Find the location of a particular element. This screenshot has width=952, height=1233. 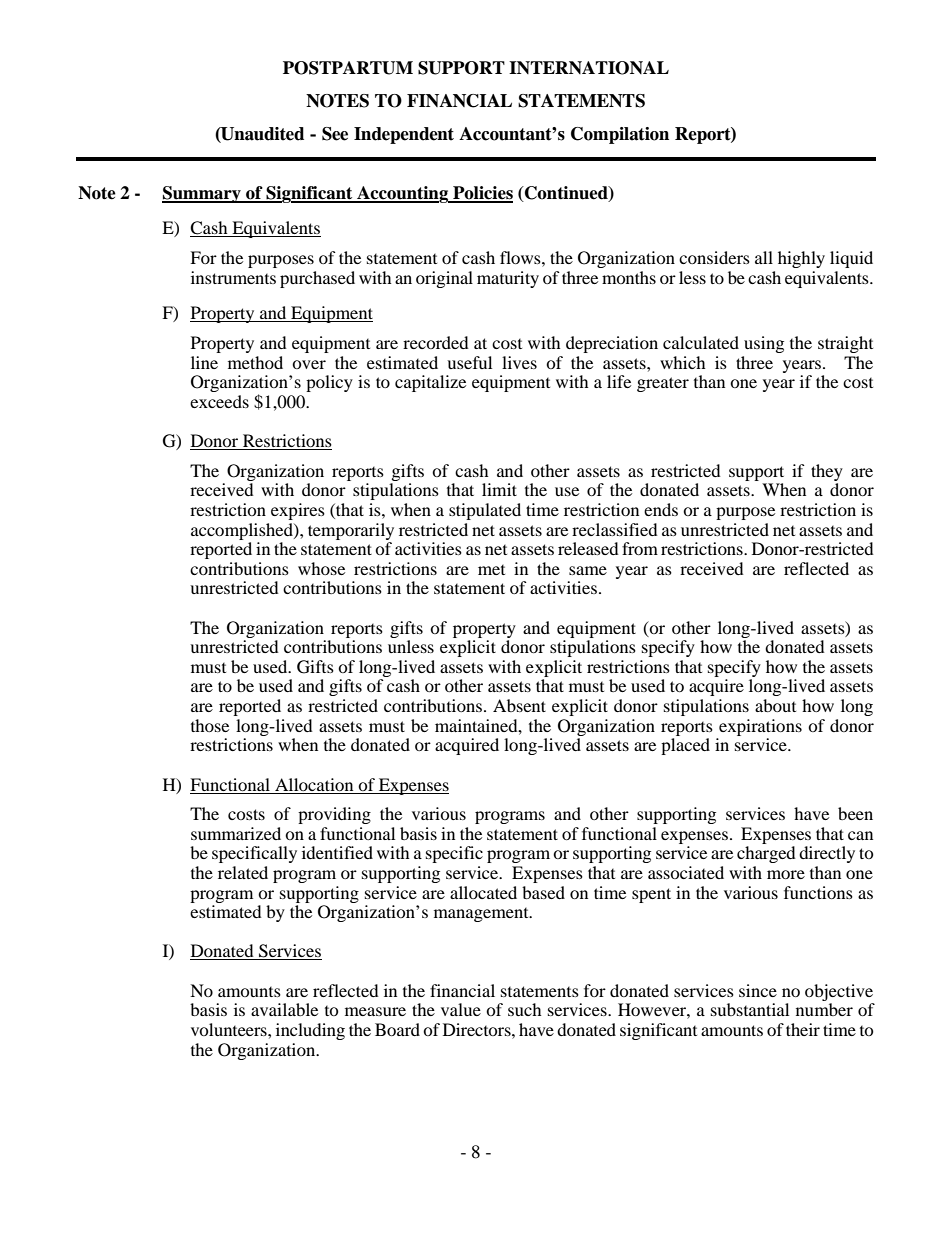

Compilation is located at coordinates (620, 135).
